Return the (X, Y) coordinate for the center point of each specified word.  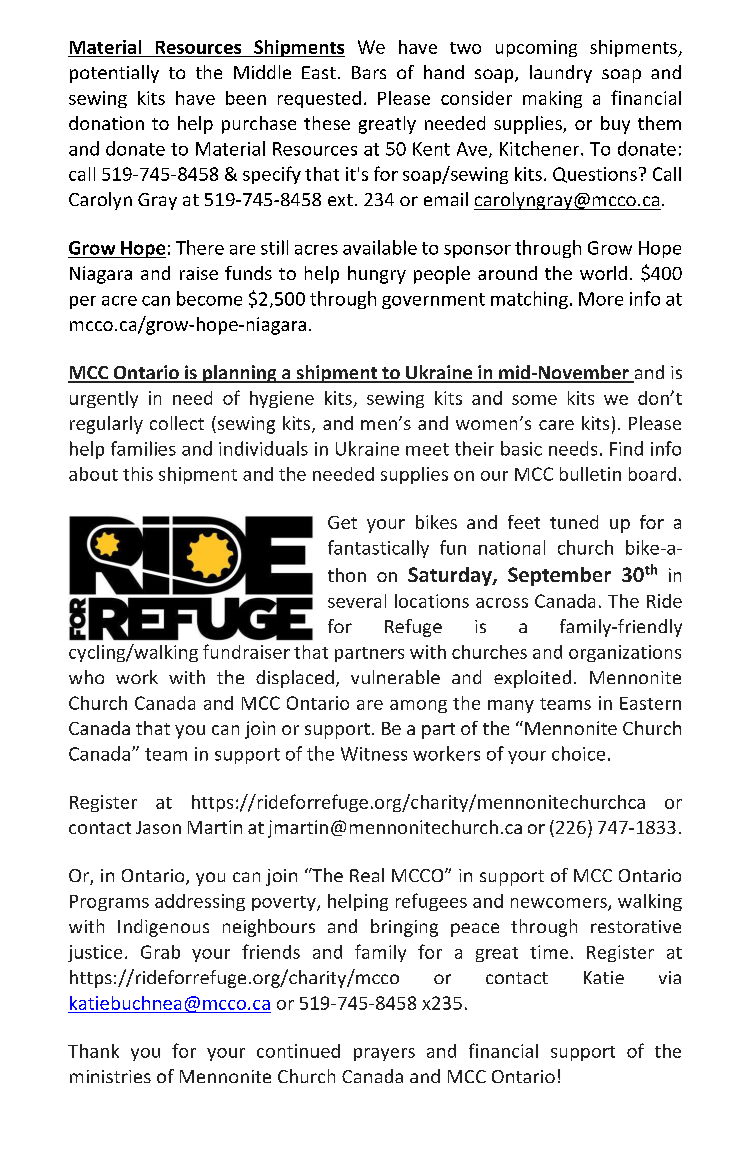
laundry (561, 74)
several (357, 601)
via (670, 977)
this (138, 474)
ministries (110, 1076)
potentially (114, 74)
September (559, 576)
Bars (369, 72)
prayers (384, 1054)
